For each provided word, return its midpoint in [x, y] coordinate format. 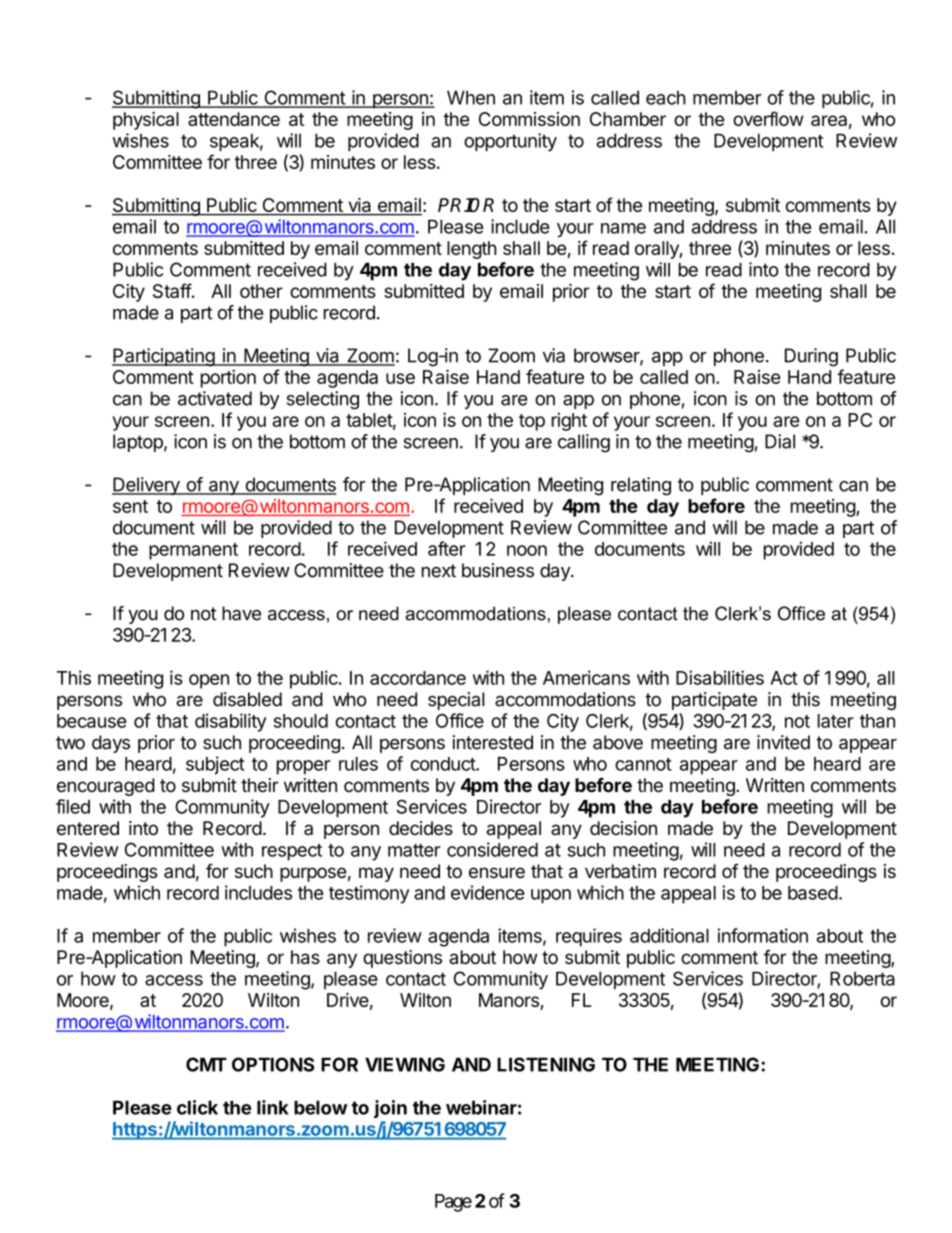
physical [146, 121]
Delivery [147, 486]
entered [88, 828]
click [197, 1107]
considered [492, 849]
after [447, 548]
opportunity [510, 142]
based [813, 893]
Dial [780, 441]
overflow [768, 118]
